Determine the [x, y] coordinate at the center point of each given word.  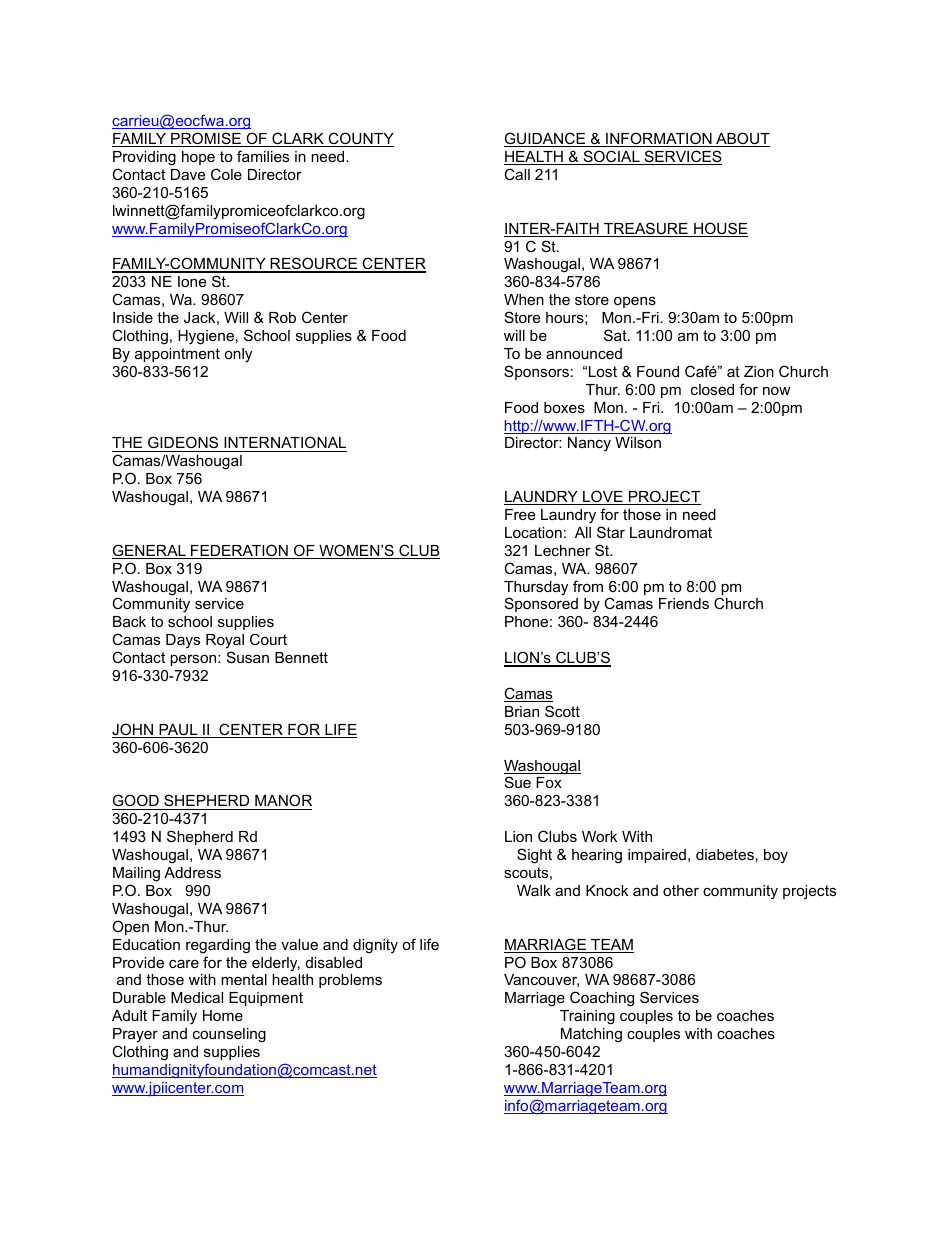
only [238, 355]
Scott [562, 711]
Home [223, 1015]
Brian [522, 711]
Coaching [602, 999]
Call [517, 174]
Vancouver [541, 980]
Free [520, 514]
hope [198, 158]
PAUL [178, 731]
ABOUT [742, 139]
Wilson [638, 442]
